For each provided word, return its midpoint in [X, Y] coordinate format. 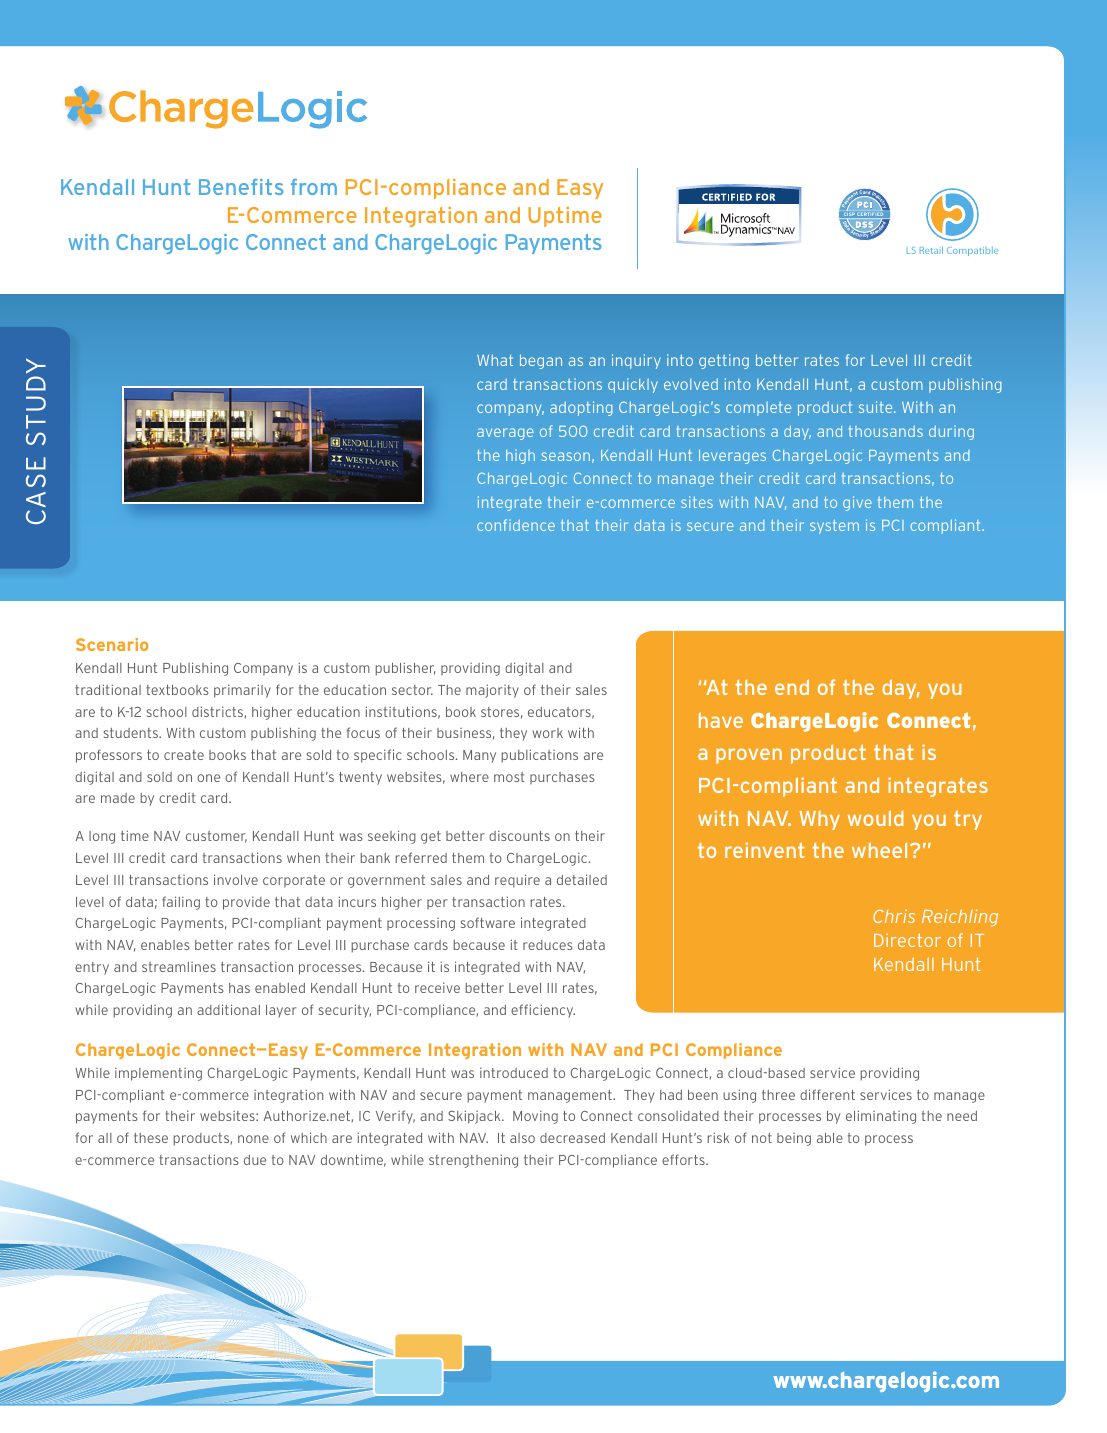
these [151, 1138]
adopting [581, 408]
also [522, 1138]
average [505, 434]
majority [492, 691]
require [517, 881]
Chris [894, 916]
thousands [886, 431]
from [314, 187]
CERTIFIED [870, 216]
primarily [242, 691]
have [721, 720]
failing [181, 903]
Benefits [241, 187]
